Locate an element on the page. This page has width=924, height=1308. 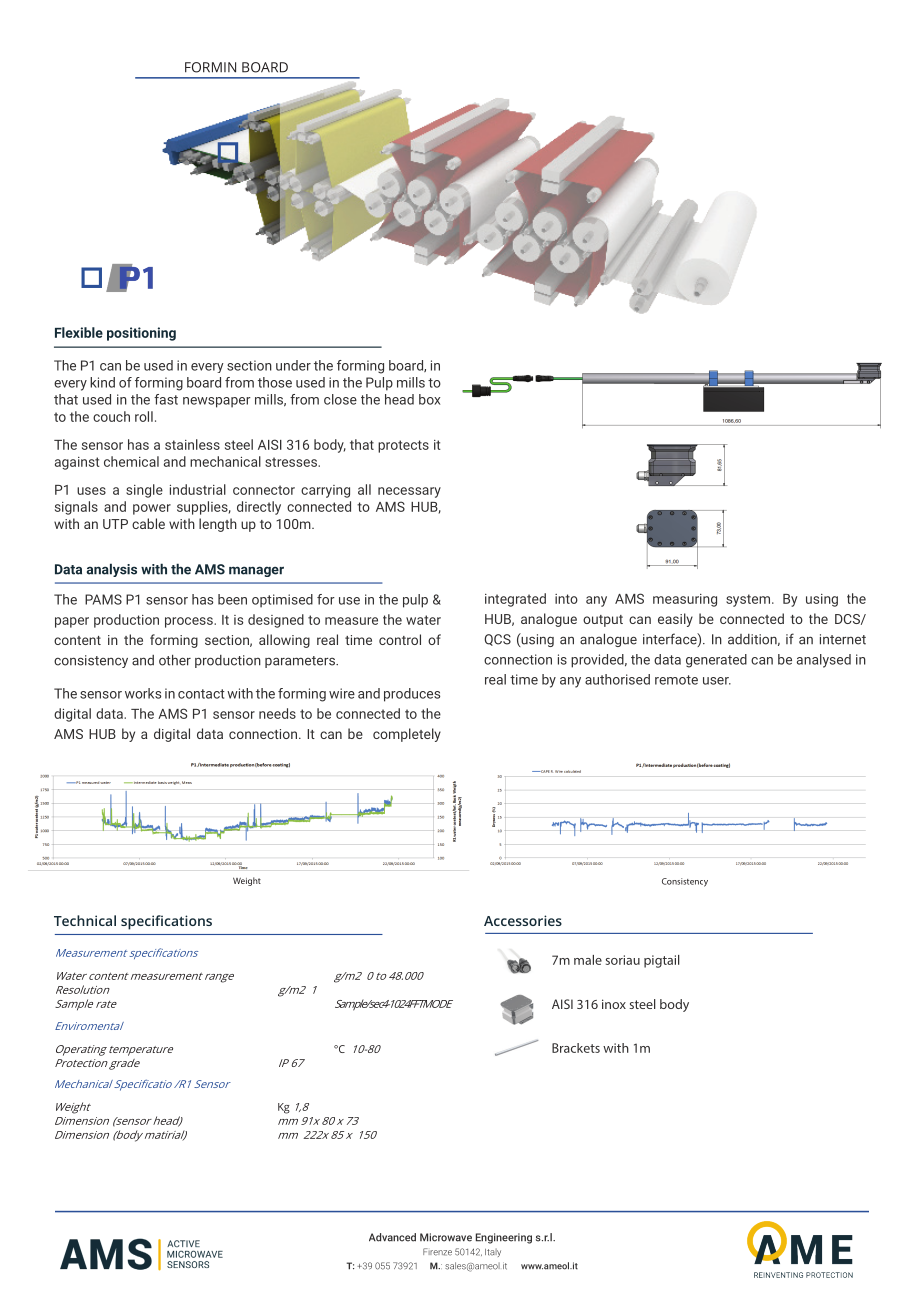
box is located at coordinates (429, 399).
